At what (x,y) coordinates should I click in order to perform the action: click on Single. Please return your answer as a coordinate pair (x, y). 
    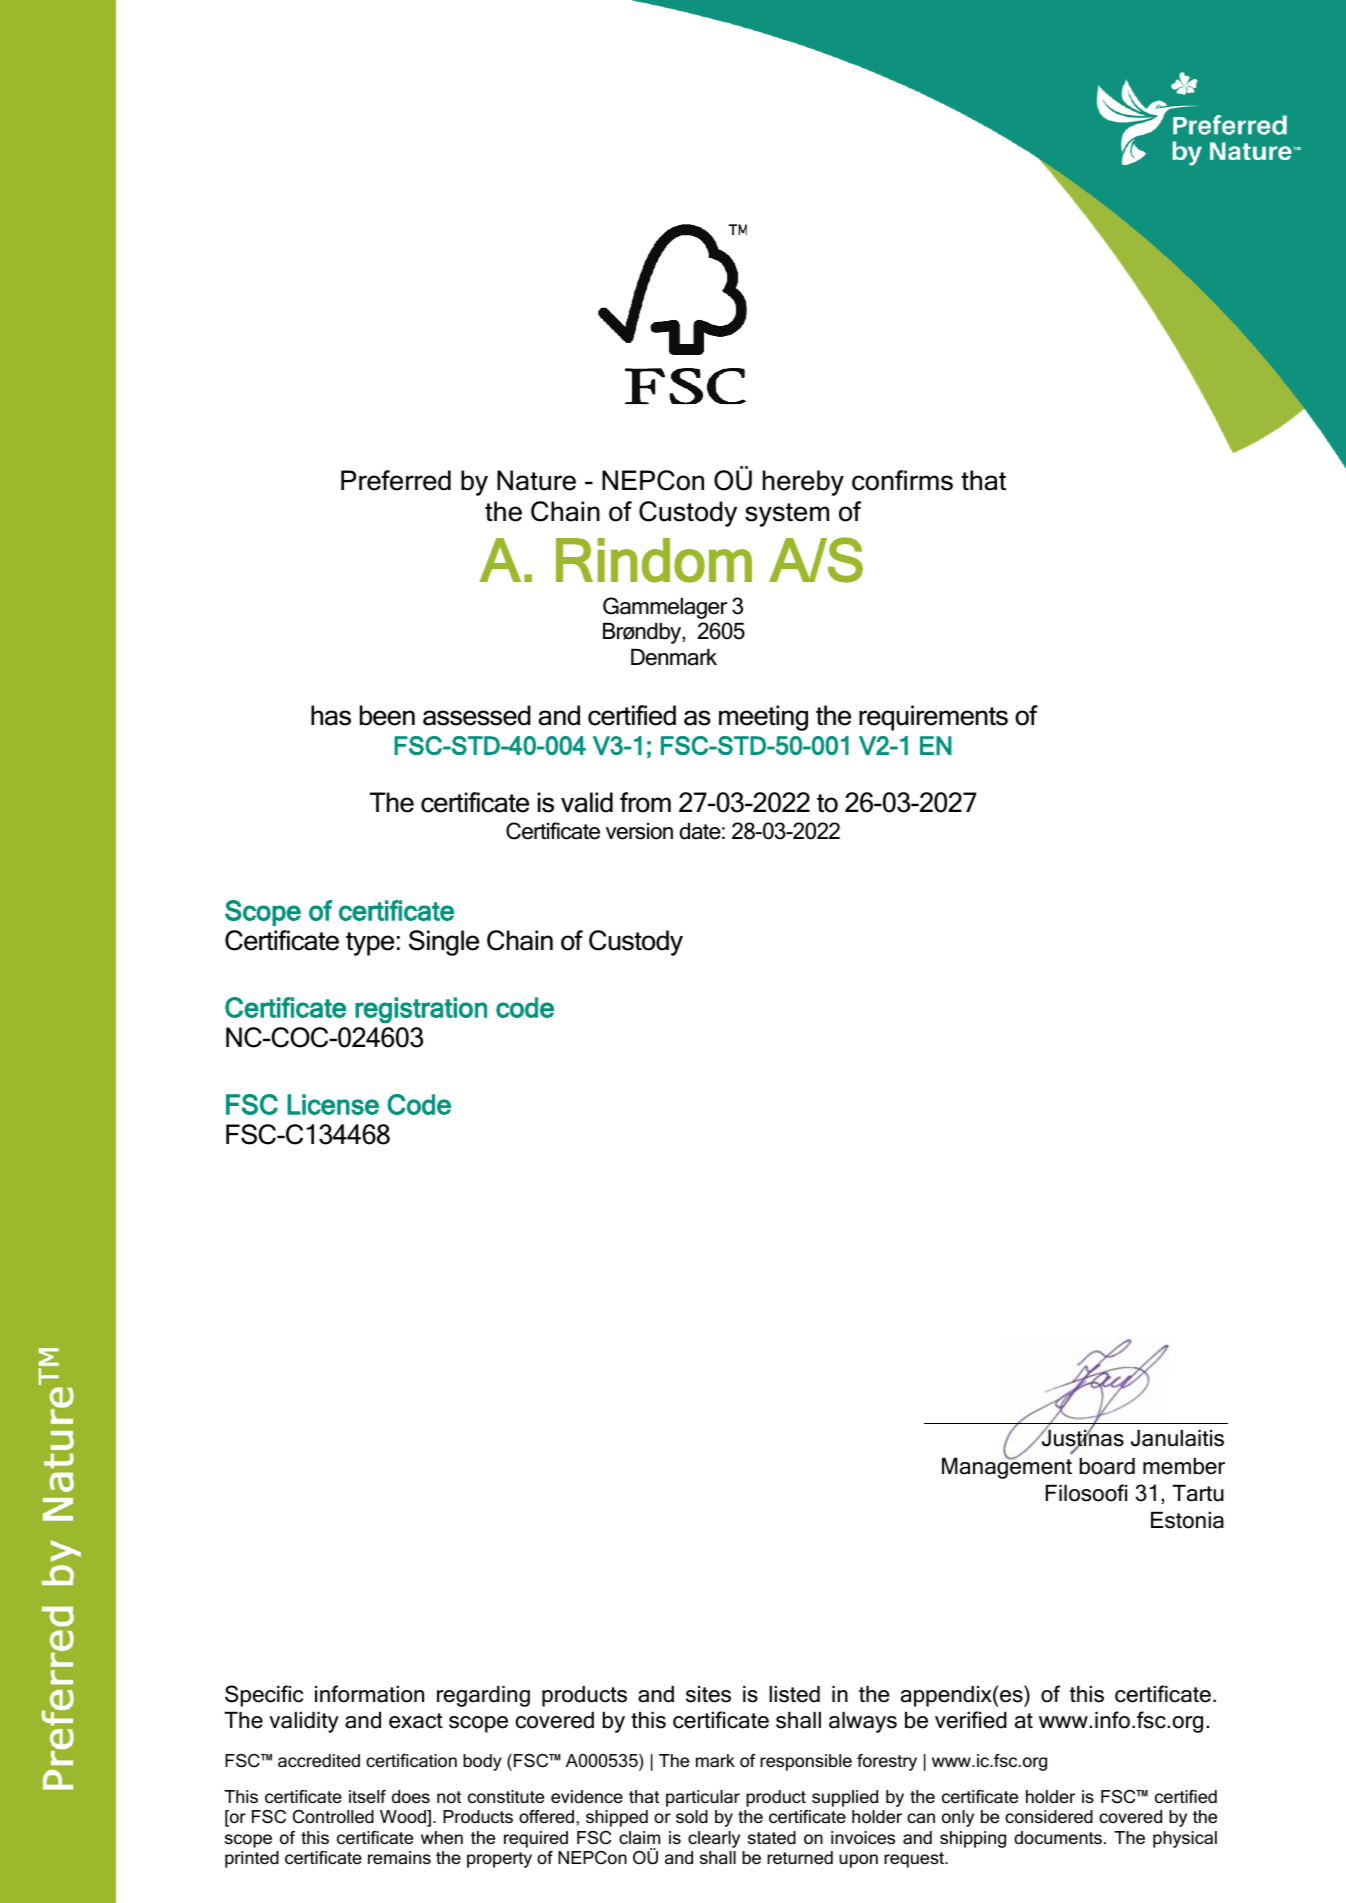
    Looking at the image, I should click on (444, 943).
